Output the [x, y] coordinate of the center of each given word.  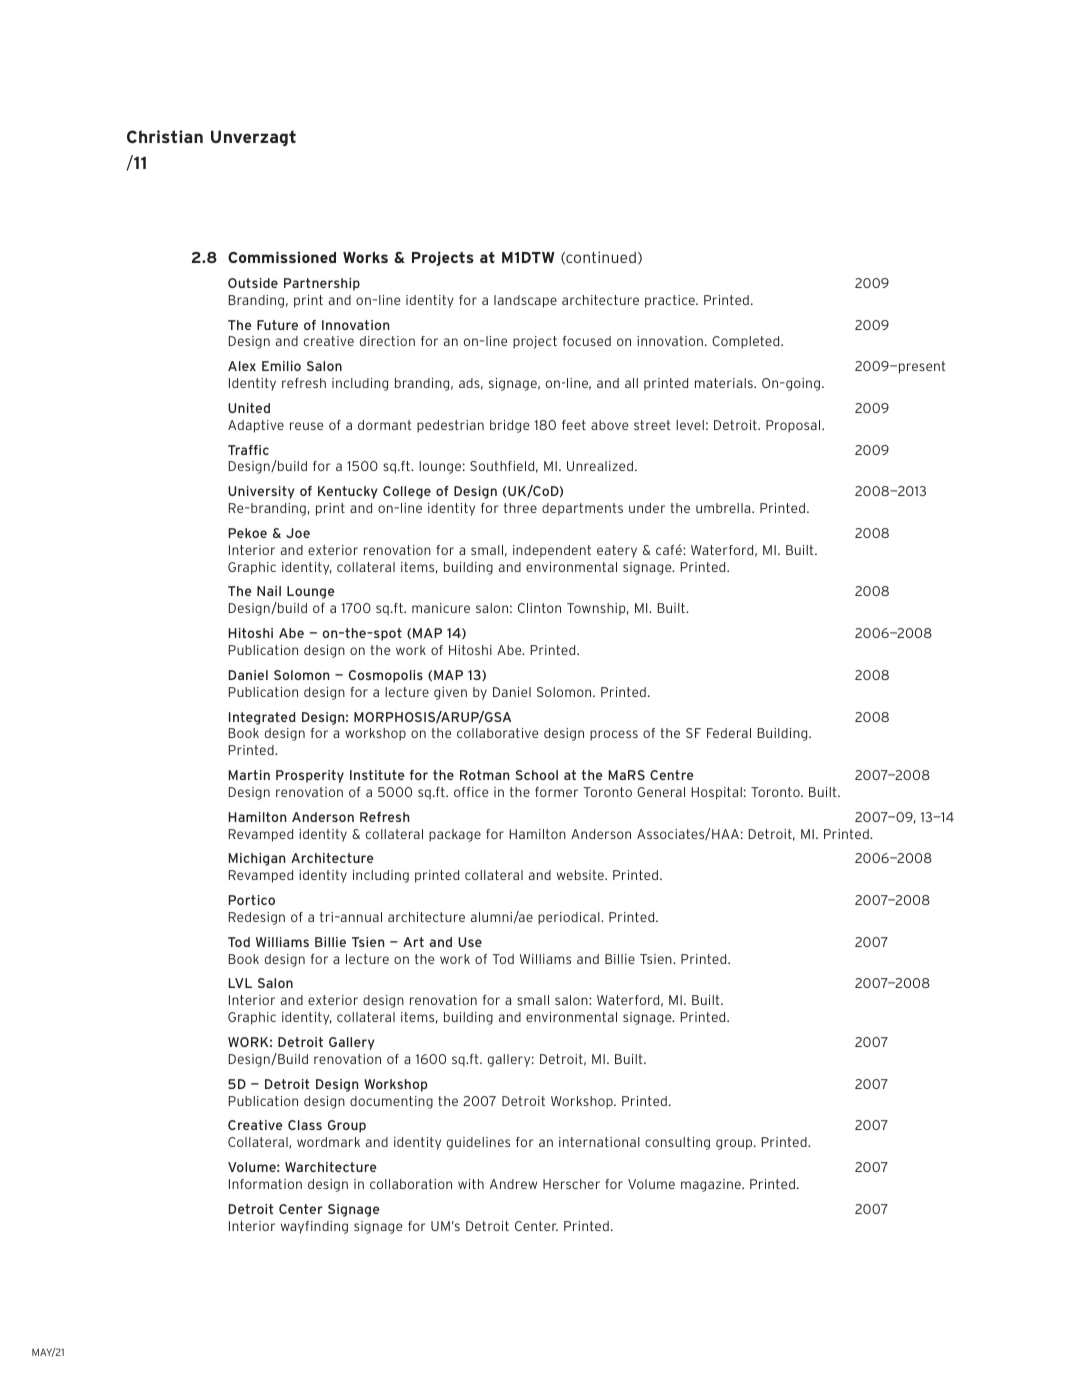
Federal [729, 733]
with [471, 1184]
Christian [165, 136]
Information [265, 1184]
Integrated [262, 718]
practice [671, 301]
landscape [525, 301]
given [450, 693]
